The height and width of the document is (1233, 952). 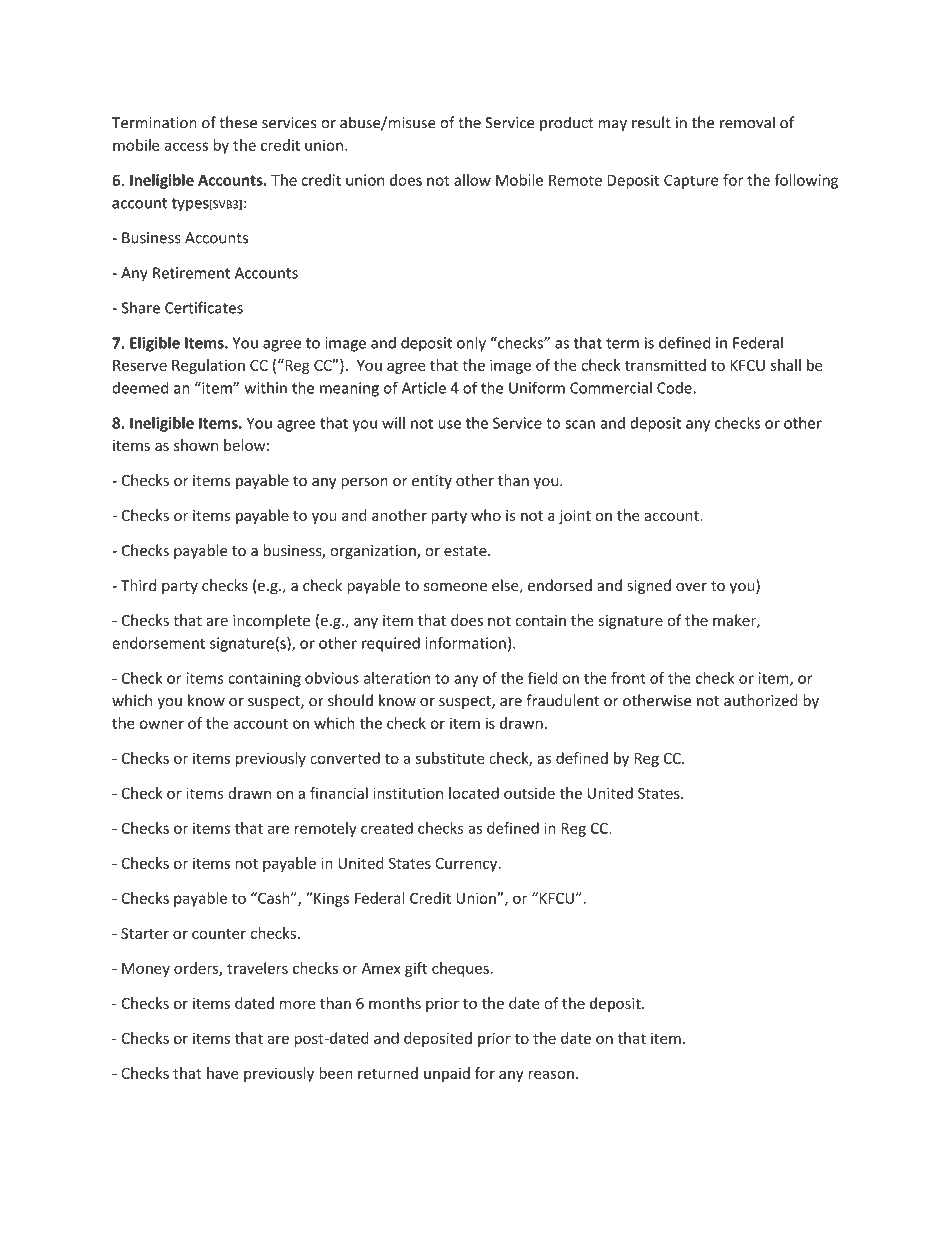 What do you see at coordinates (271, 621) in the document?
I see `incomplete` at bounding box center [271, 621].
